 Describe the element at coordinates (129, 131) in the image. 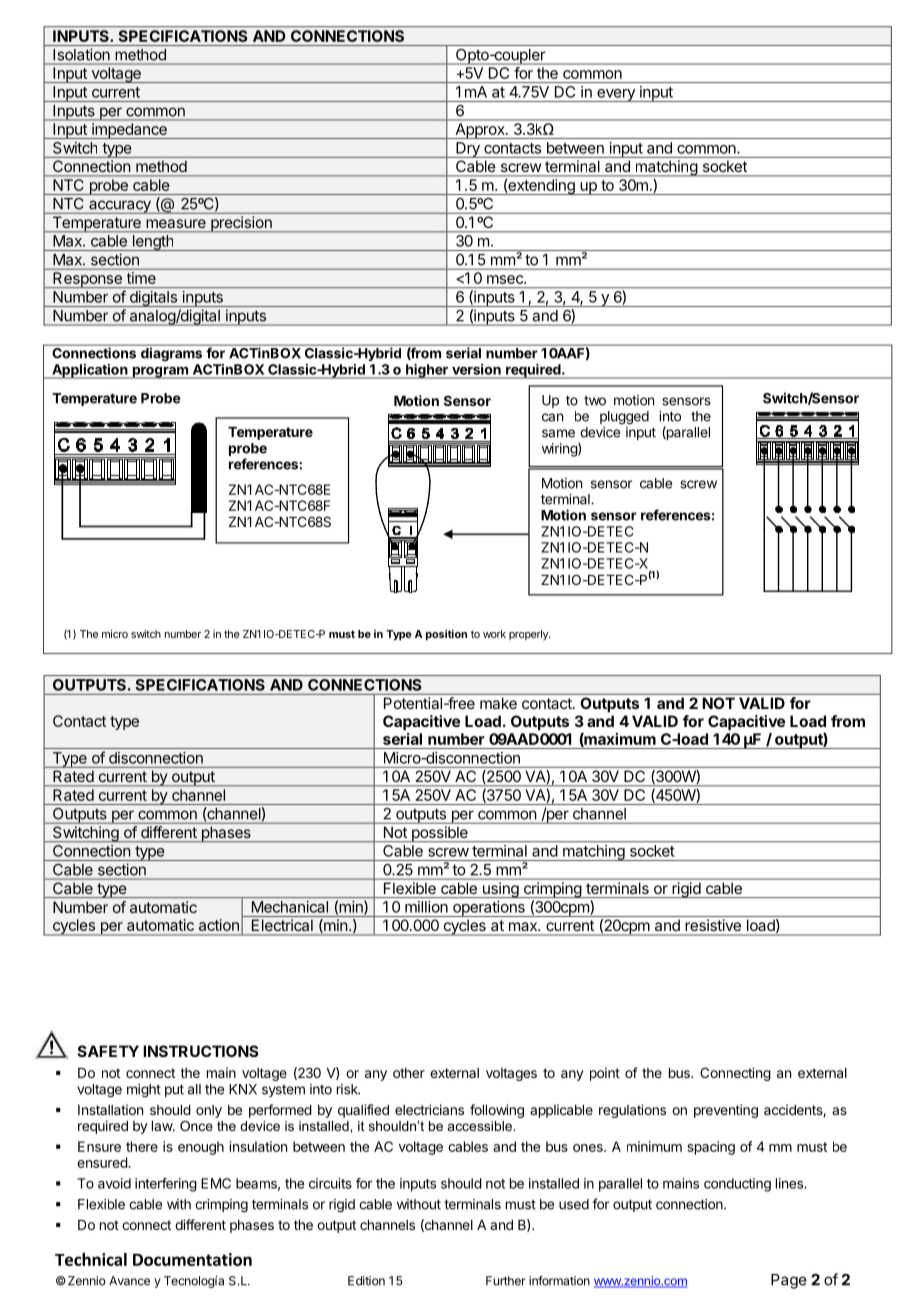

I see `impedance` at that location.
